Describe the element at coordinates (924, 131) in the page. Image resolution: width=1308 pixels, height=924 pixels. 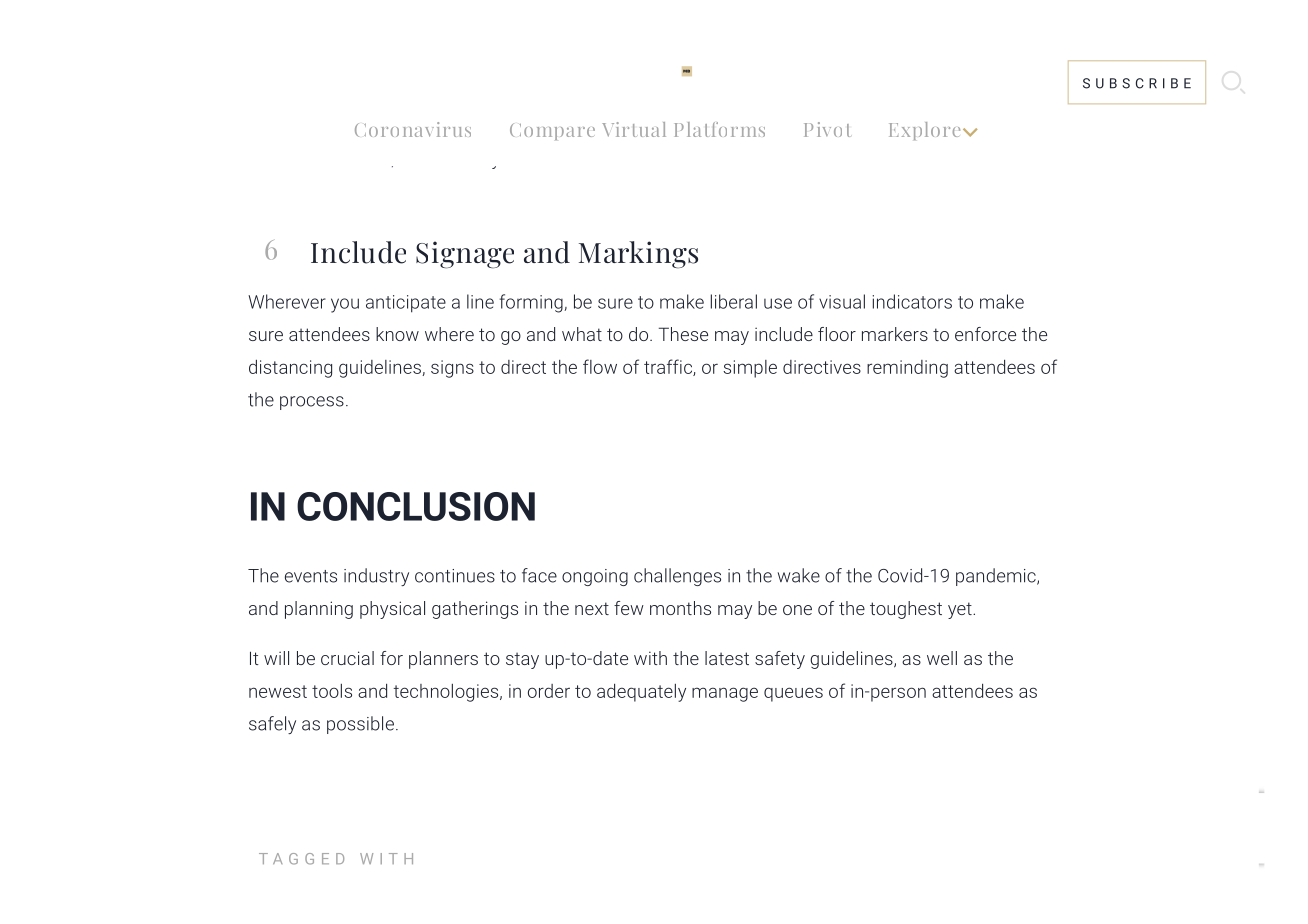
I see `Explore` at that location.
